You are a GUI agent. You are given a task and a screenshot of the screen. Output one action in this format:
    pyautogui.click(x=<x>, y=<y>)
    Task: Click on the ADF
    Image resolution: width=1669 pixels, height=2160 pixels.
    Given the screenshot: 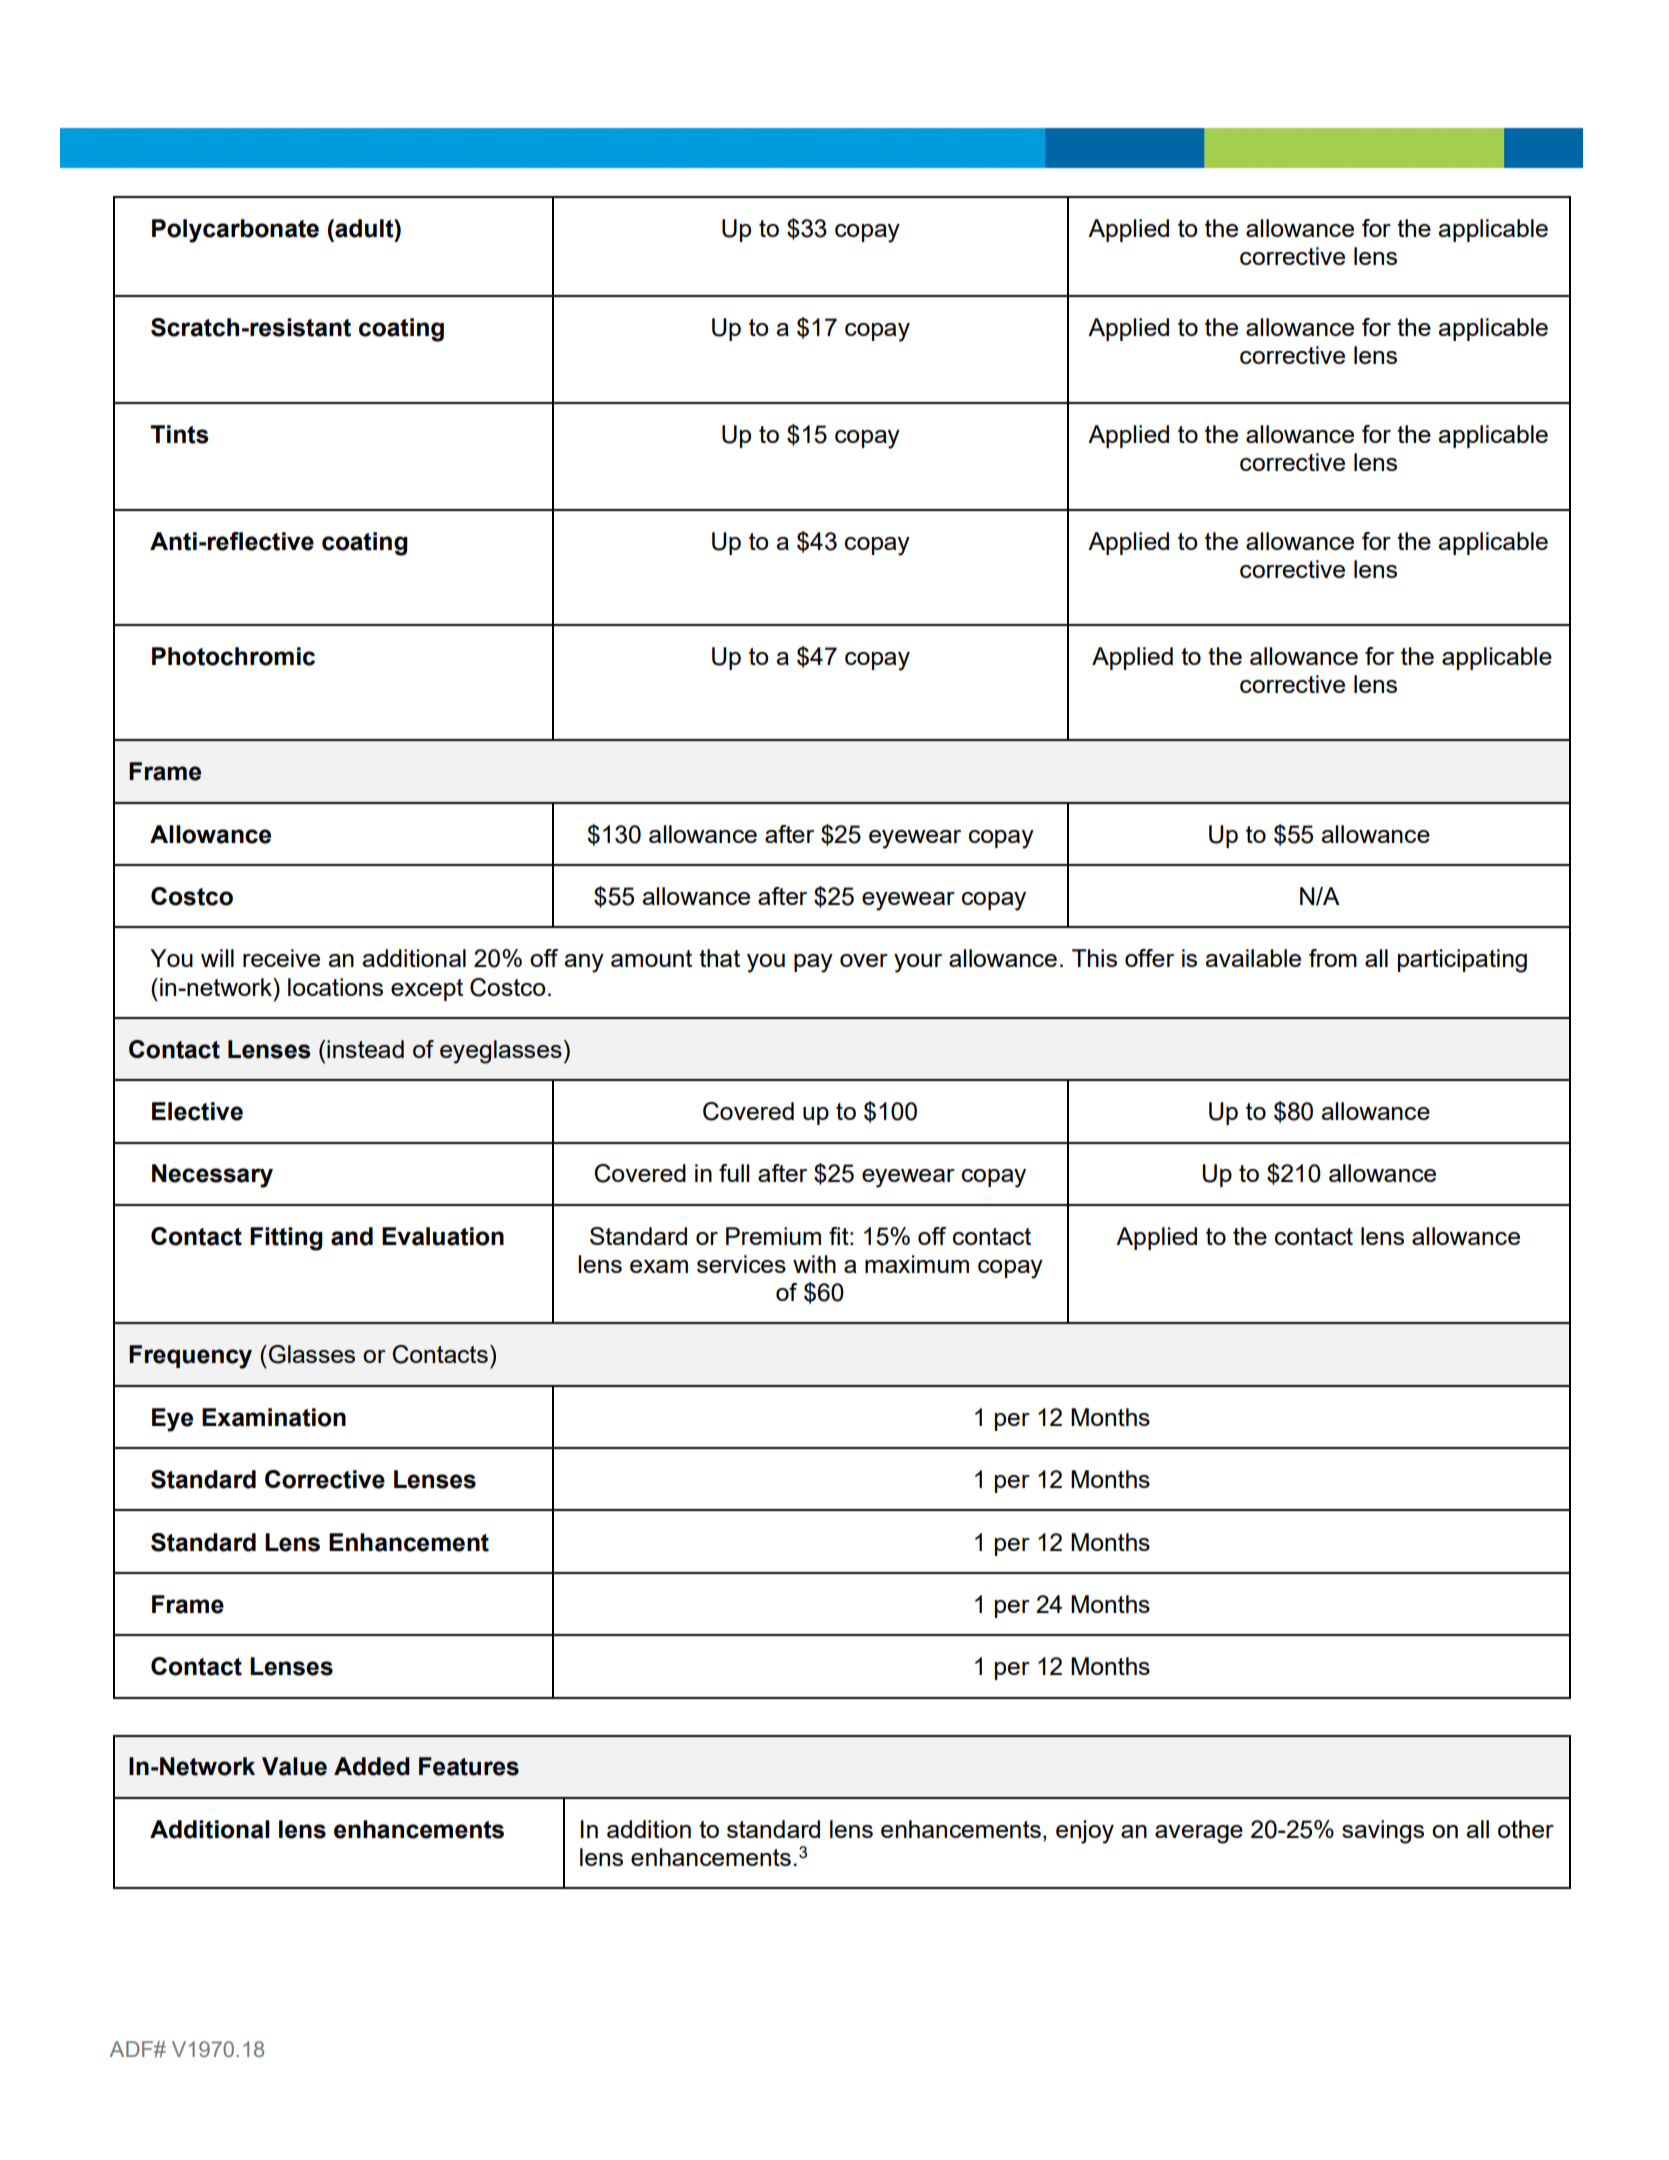 What is the action you would take?
    pyautogui.click(x=132, y=2049)
